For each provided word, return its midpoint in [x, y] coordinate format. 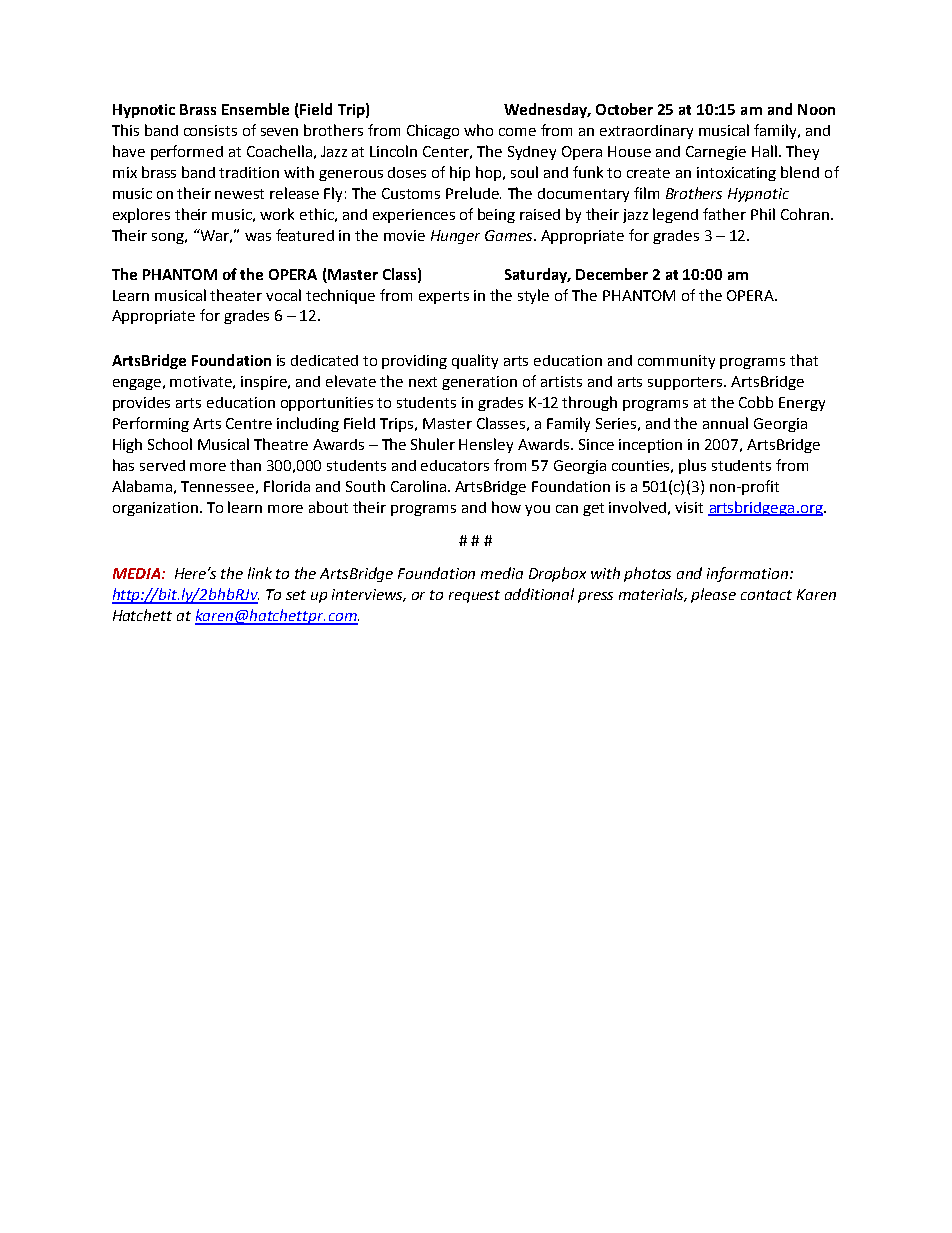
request [474, 596]
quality [475, 361]
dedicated [324, 360]
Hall [764, 151]
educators [455, 465]
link [260, 573]
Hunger [455, 237]
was [258, 237]
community [676, 362]
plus [692, 466]
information [749, 574]
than [245, 465]
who [478, 130]
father [724, 214]
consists [210, 130]
